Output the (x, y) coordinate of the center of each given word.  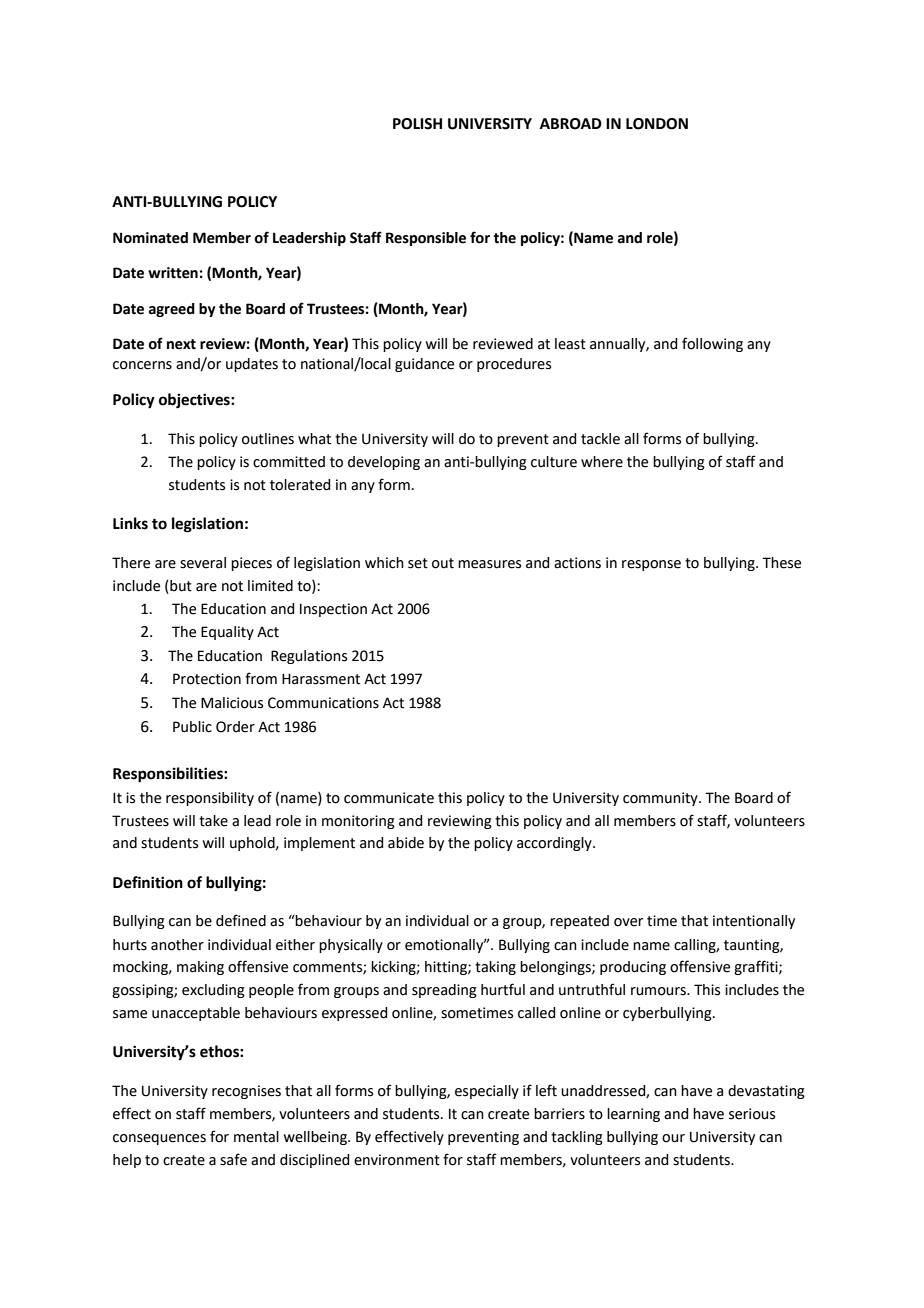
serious (752, 1114)
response (651, 565)
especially (487, 1092)
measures (489, 564)
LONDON (657, 124)
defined (241, 920)
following (712, 344)
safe (233, 1159)
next (181, 344)
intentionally (754, 922)
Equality (227, 633)
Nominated (150, 238)
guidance (424, 365)
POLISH (417, 124)
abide (406, 843)
